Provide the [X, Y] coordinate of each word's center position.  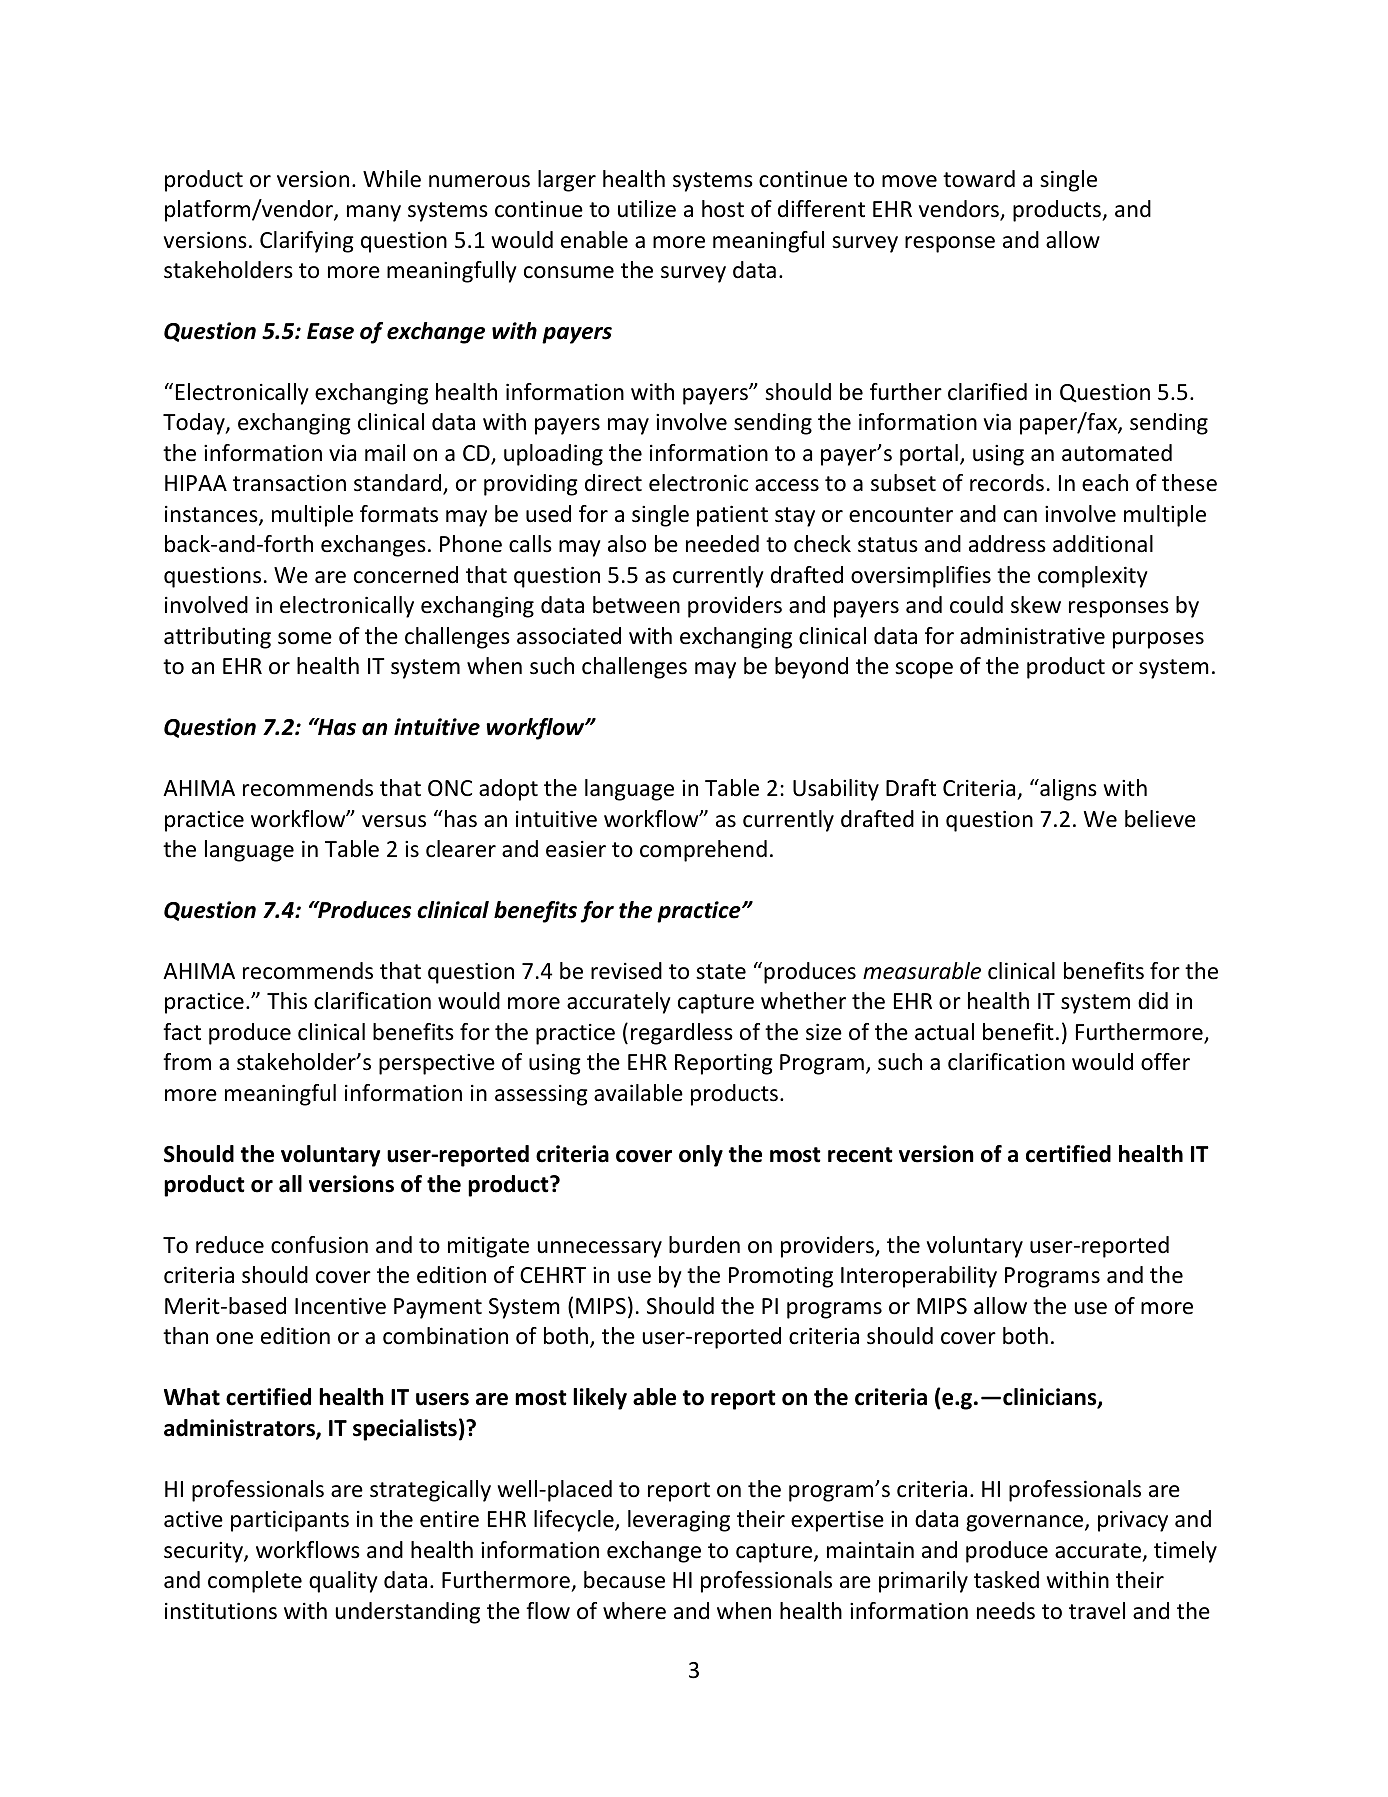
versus [394, 821]
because [624, 1580]
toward [979, 179]
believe [1160, 819]
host [723, 209]
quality [343, 1582]
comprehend [703, 851]
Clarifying [307, 242]
